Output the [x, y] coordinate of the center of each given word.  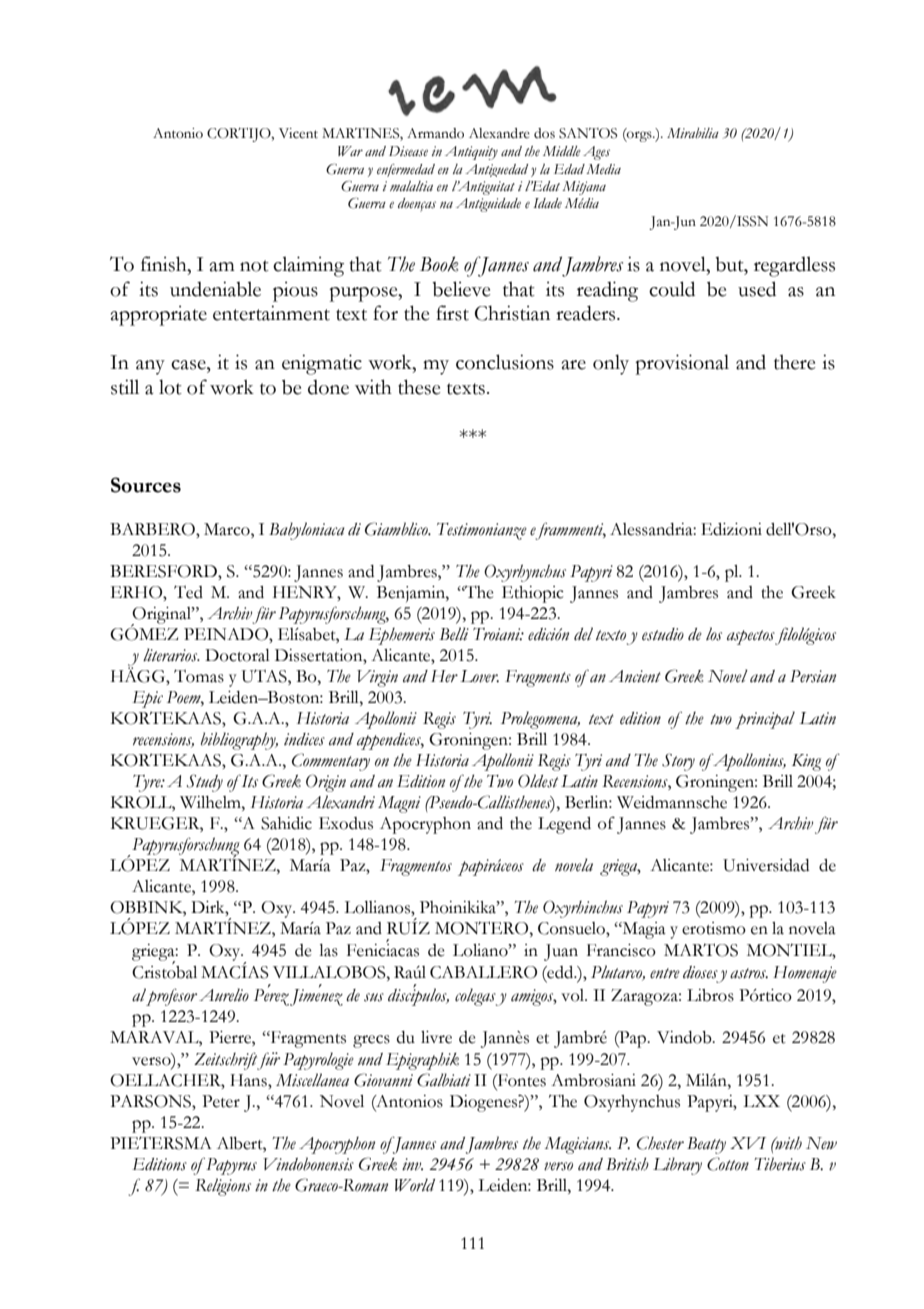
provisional [682, 364]
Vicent [298, 133]
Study [205, 783]
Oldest [538, 781]
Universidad [766, 865]
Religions [223, 1187]
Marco [228, 529]
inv [412, 1164]
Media [603, 169]
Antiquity [471, 153]
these [419, 387]
